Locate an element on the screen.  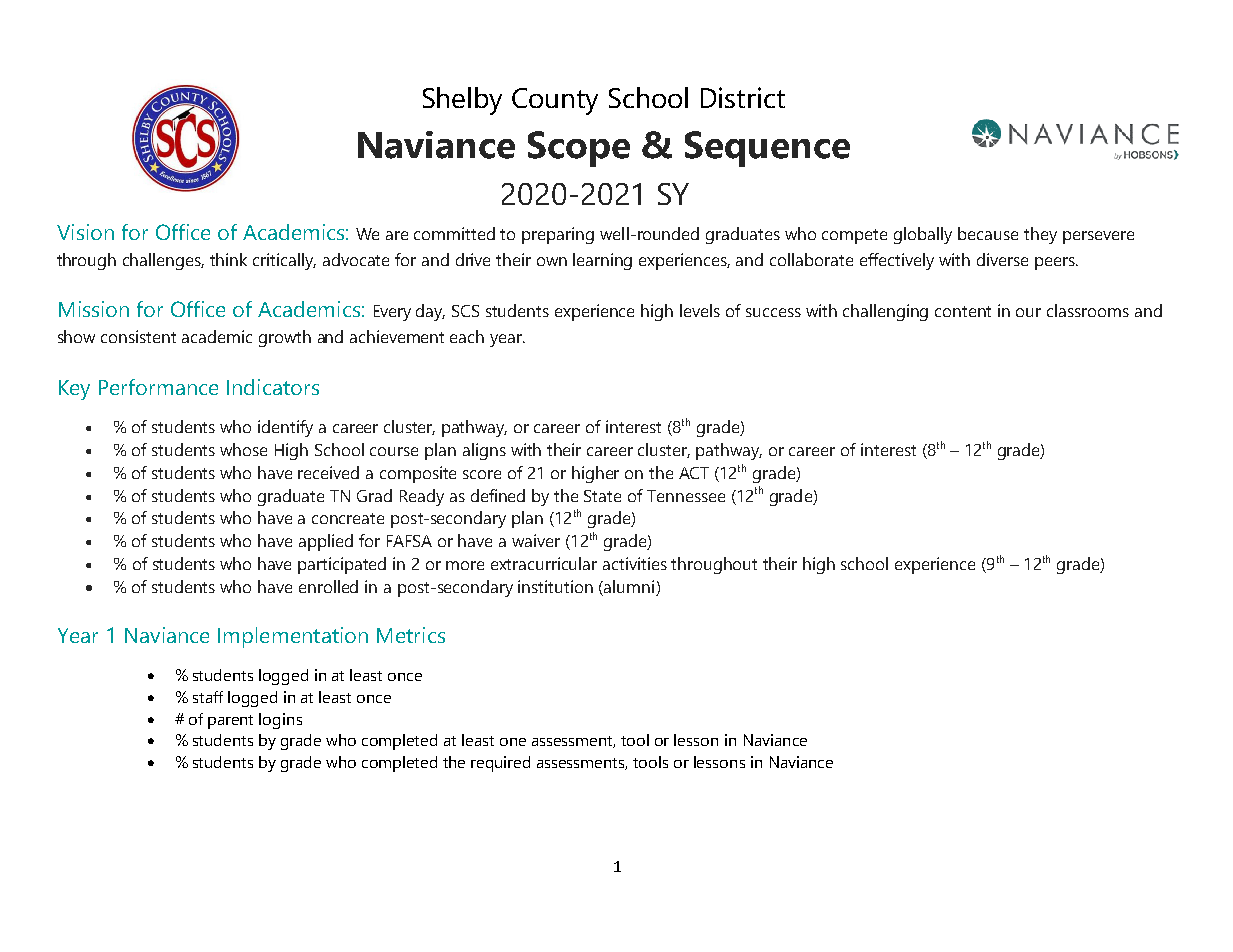
County is located at coordinates (555, 101).
